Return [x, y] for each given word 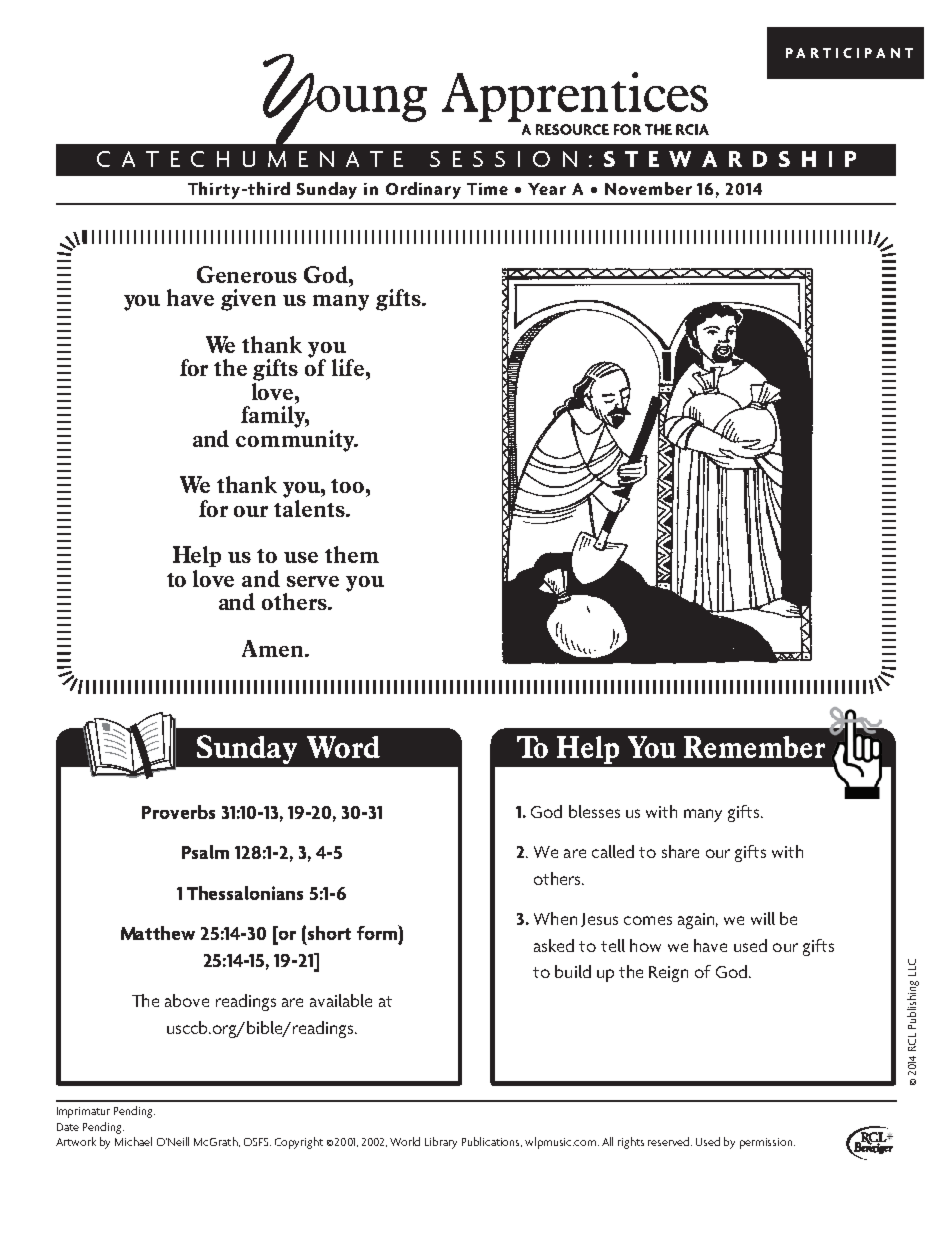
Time [487, 189]
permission [767, 1143]
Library [441, 1143]
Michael [133, 1141]
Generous [247, 274]
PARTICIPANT [849, 53]
